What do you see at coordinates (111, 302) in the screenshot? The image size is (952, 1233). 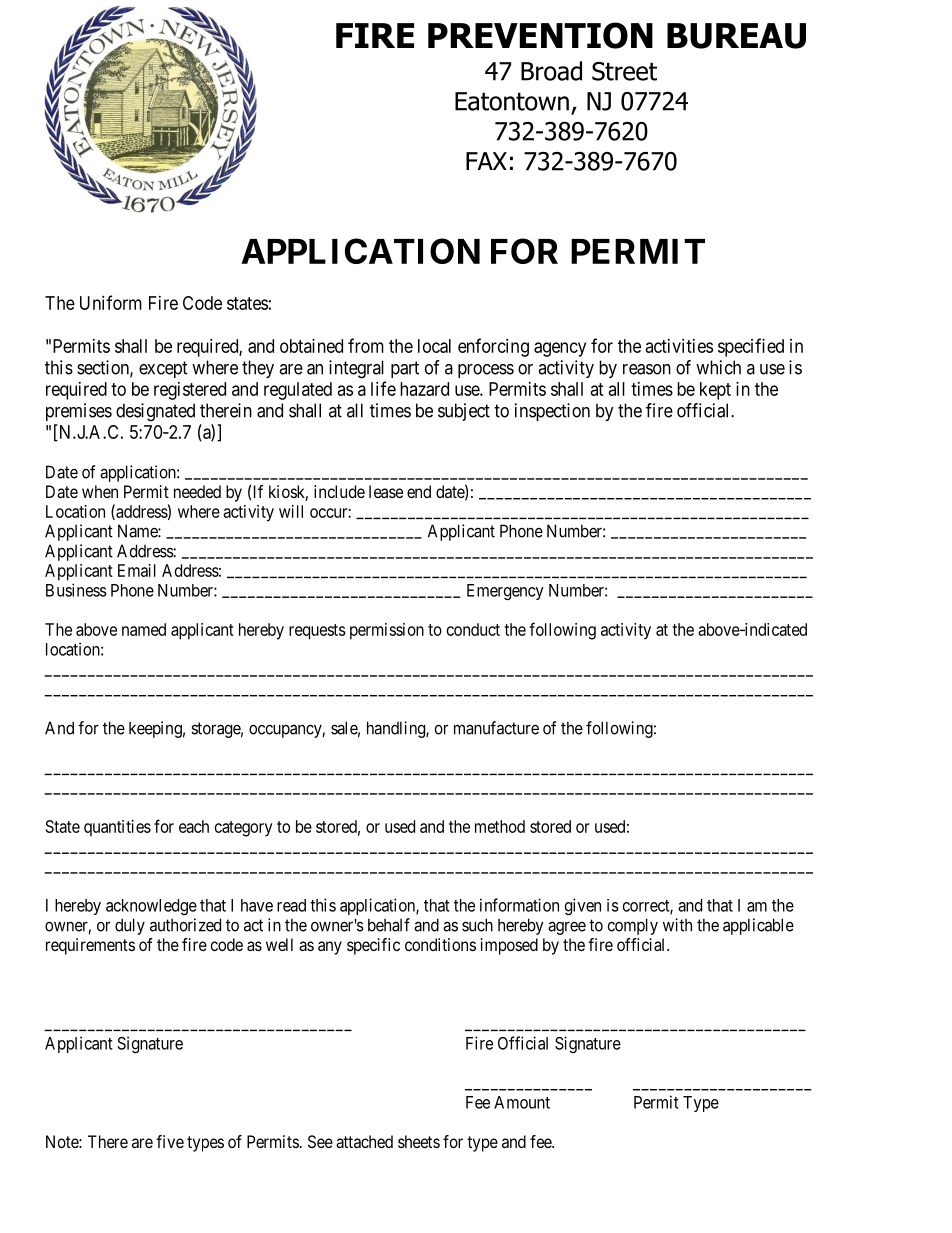 I see `Uniform` at bounding box center [111, 302].
